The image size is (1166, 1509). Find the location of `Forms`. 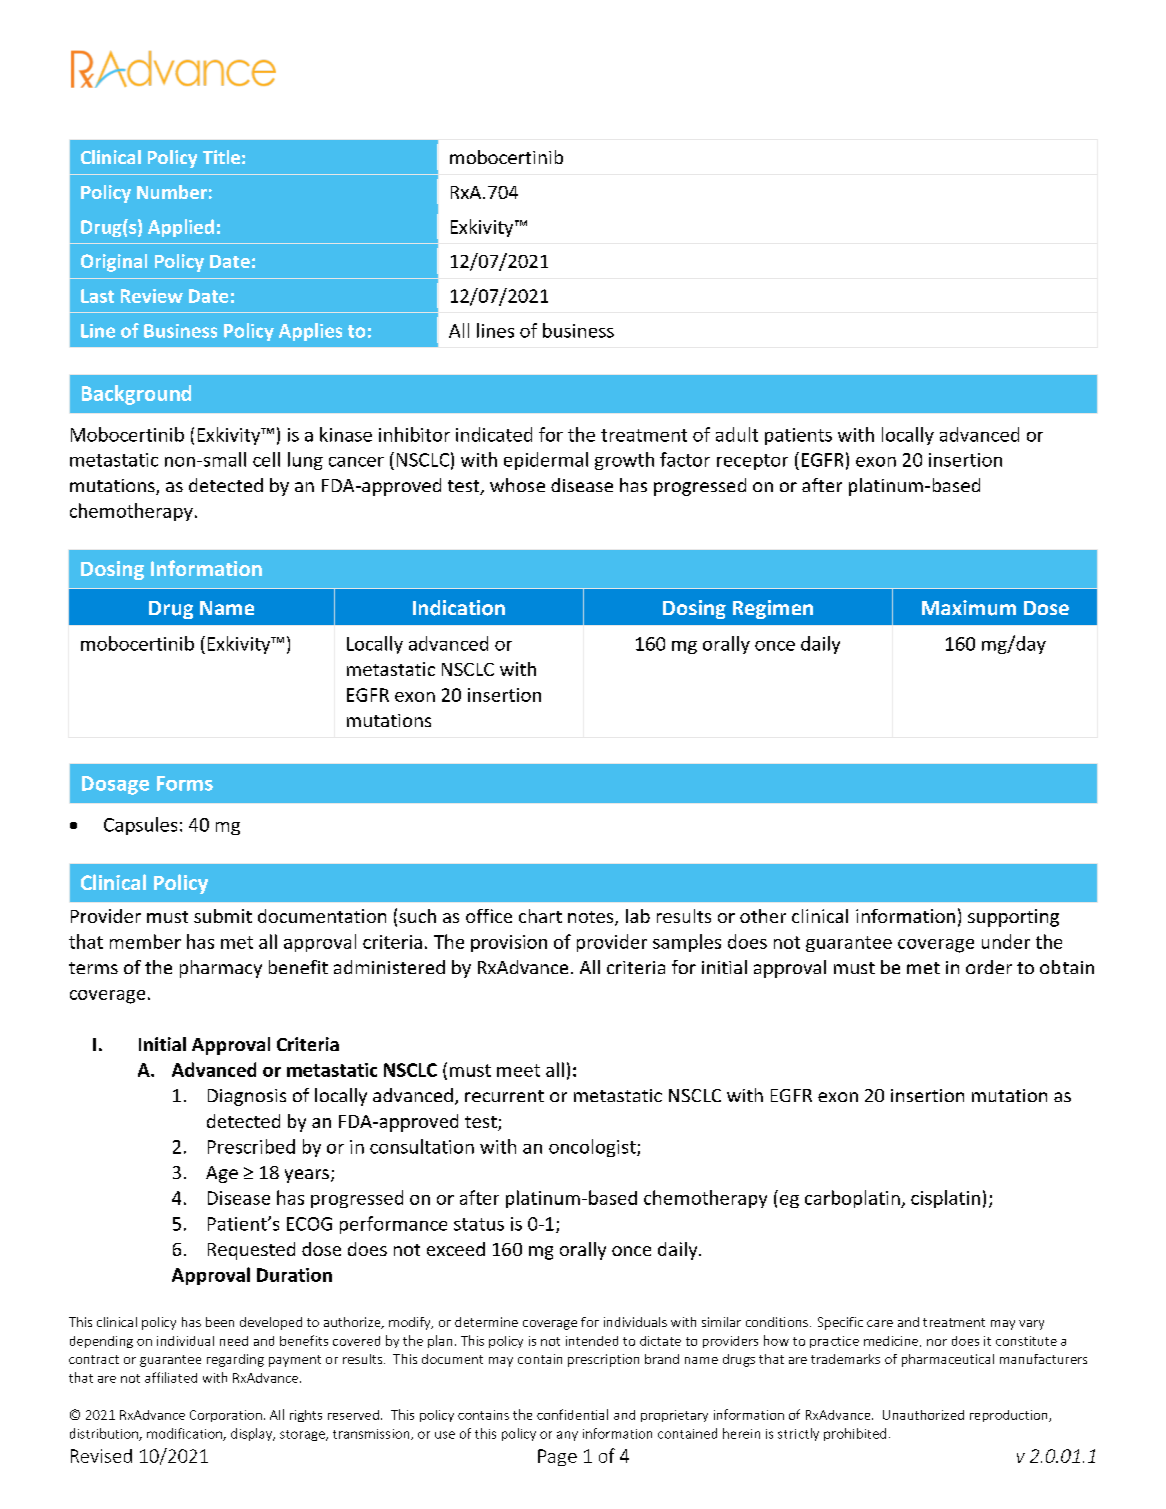

Forms is located at coordinates (185, 783).
